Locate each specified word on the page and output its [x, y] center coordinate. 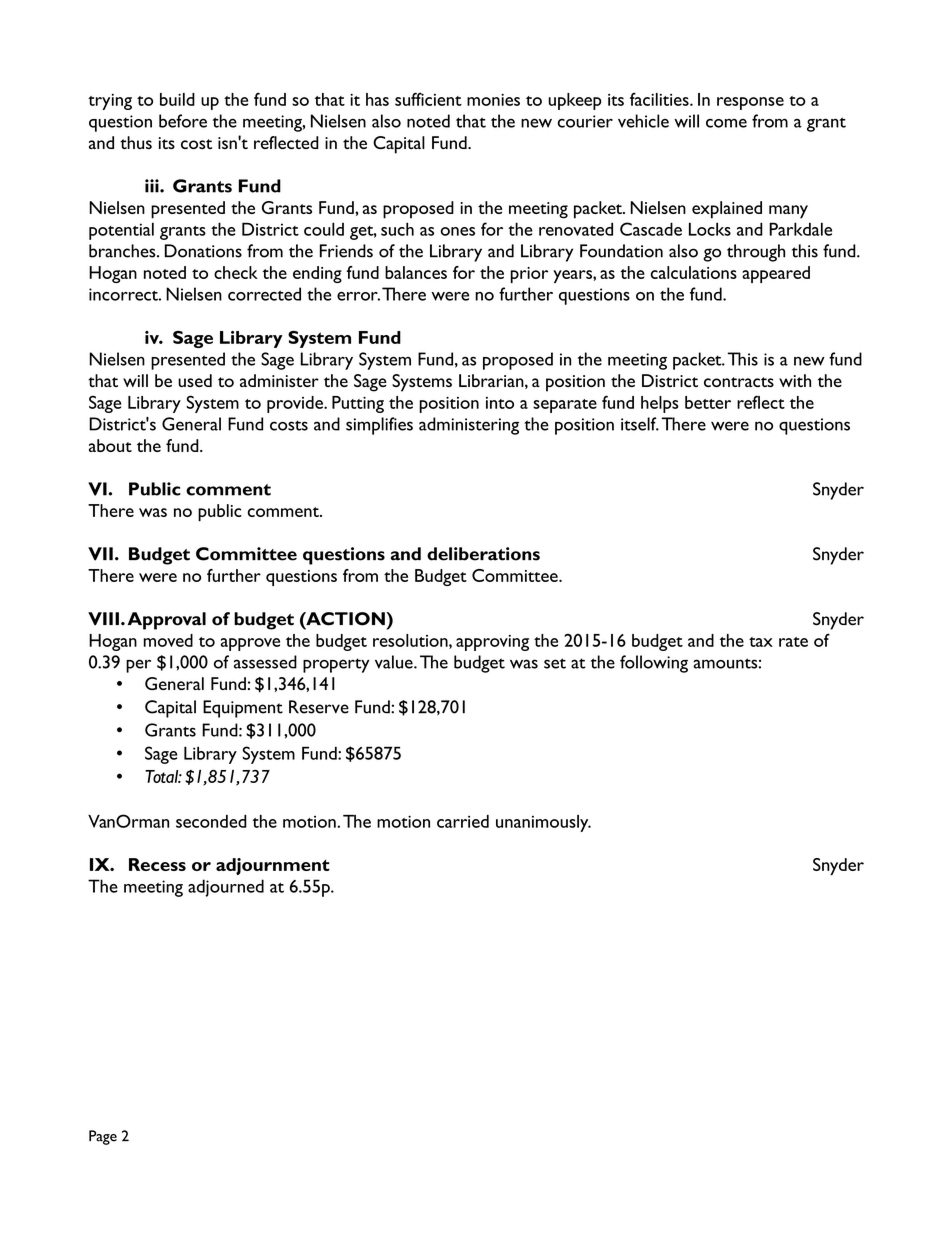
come [726, 123]
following [654, 664]
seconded [211, 821]
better [708, 402]
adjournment [273, 866]
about [110, 445]
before [183, 121]
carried [463, 821]
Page [103, 1137]
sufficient [428, 99]
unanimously [543, 823]
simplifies [379, 426]
